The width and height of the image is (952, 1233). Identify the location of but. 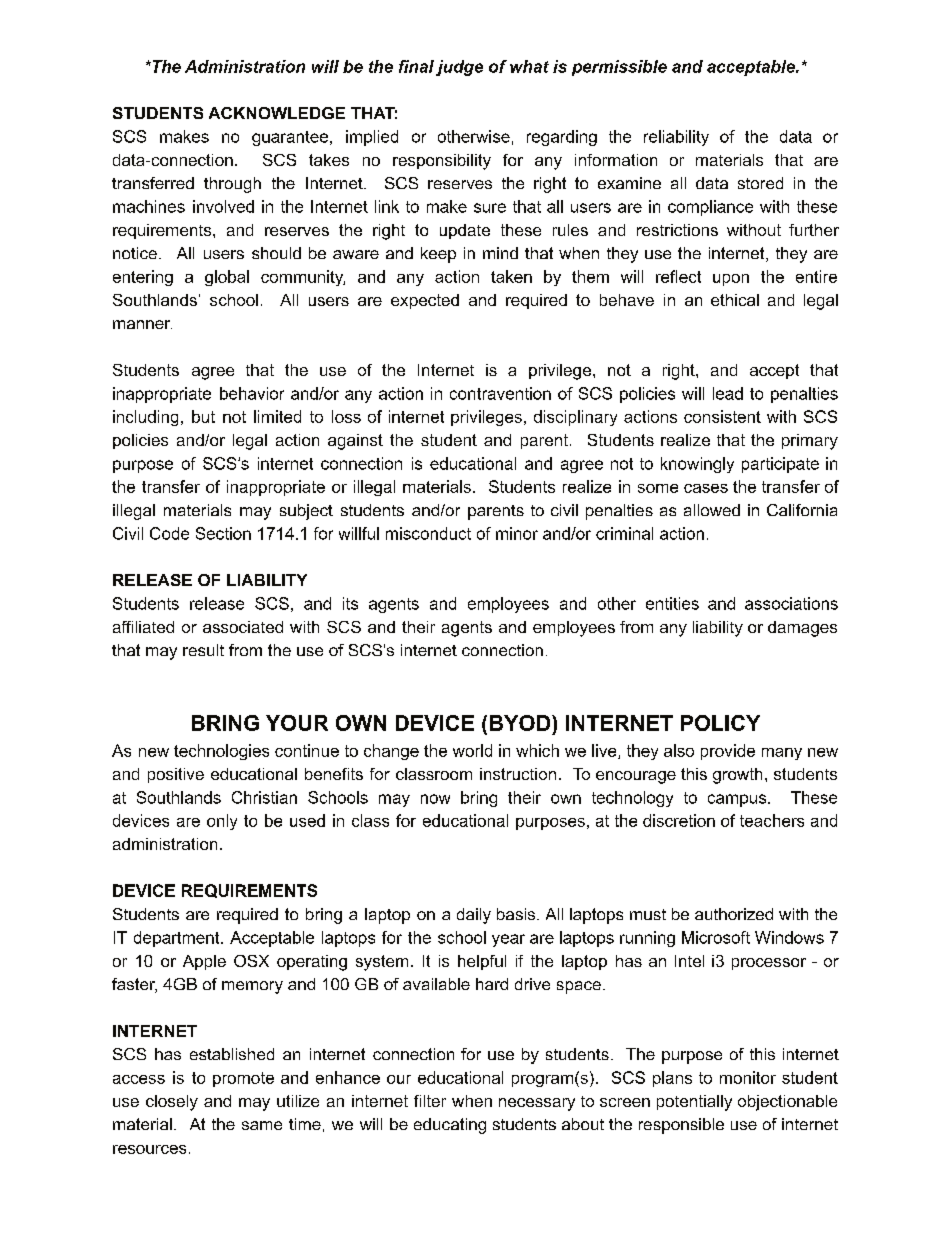
(203, 416).
